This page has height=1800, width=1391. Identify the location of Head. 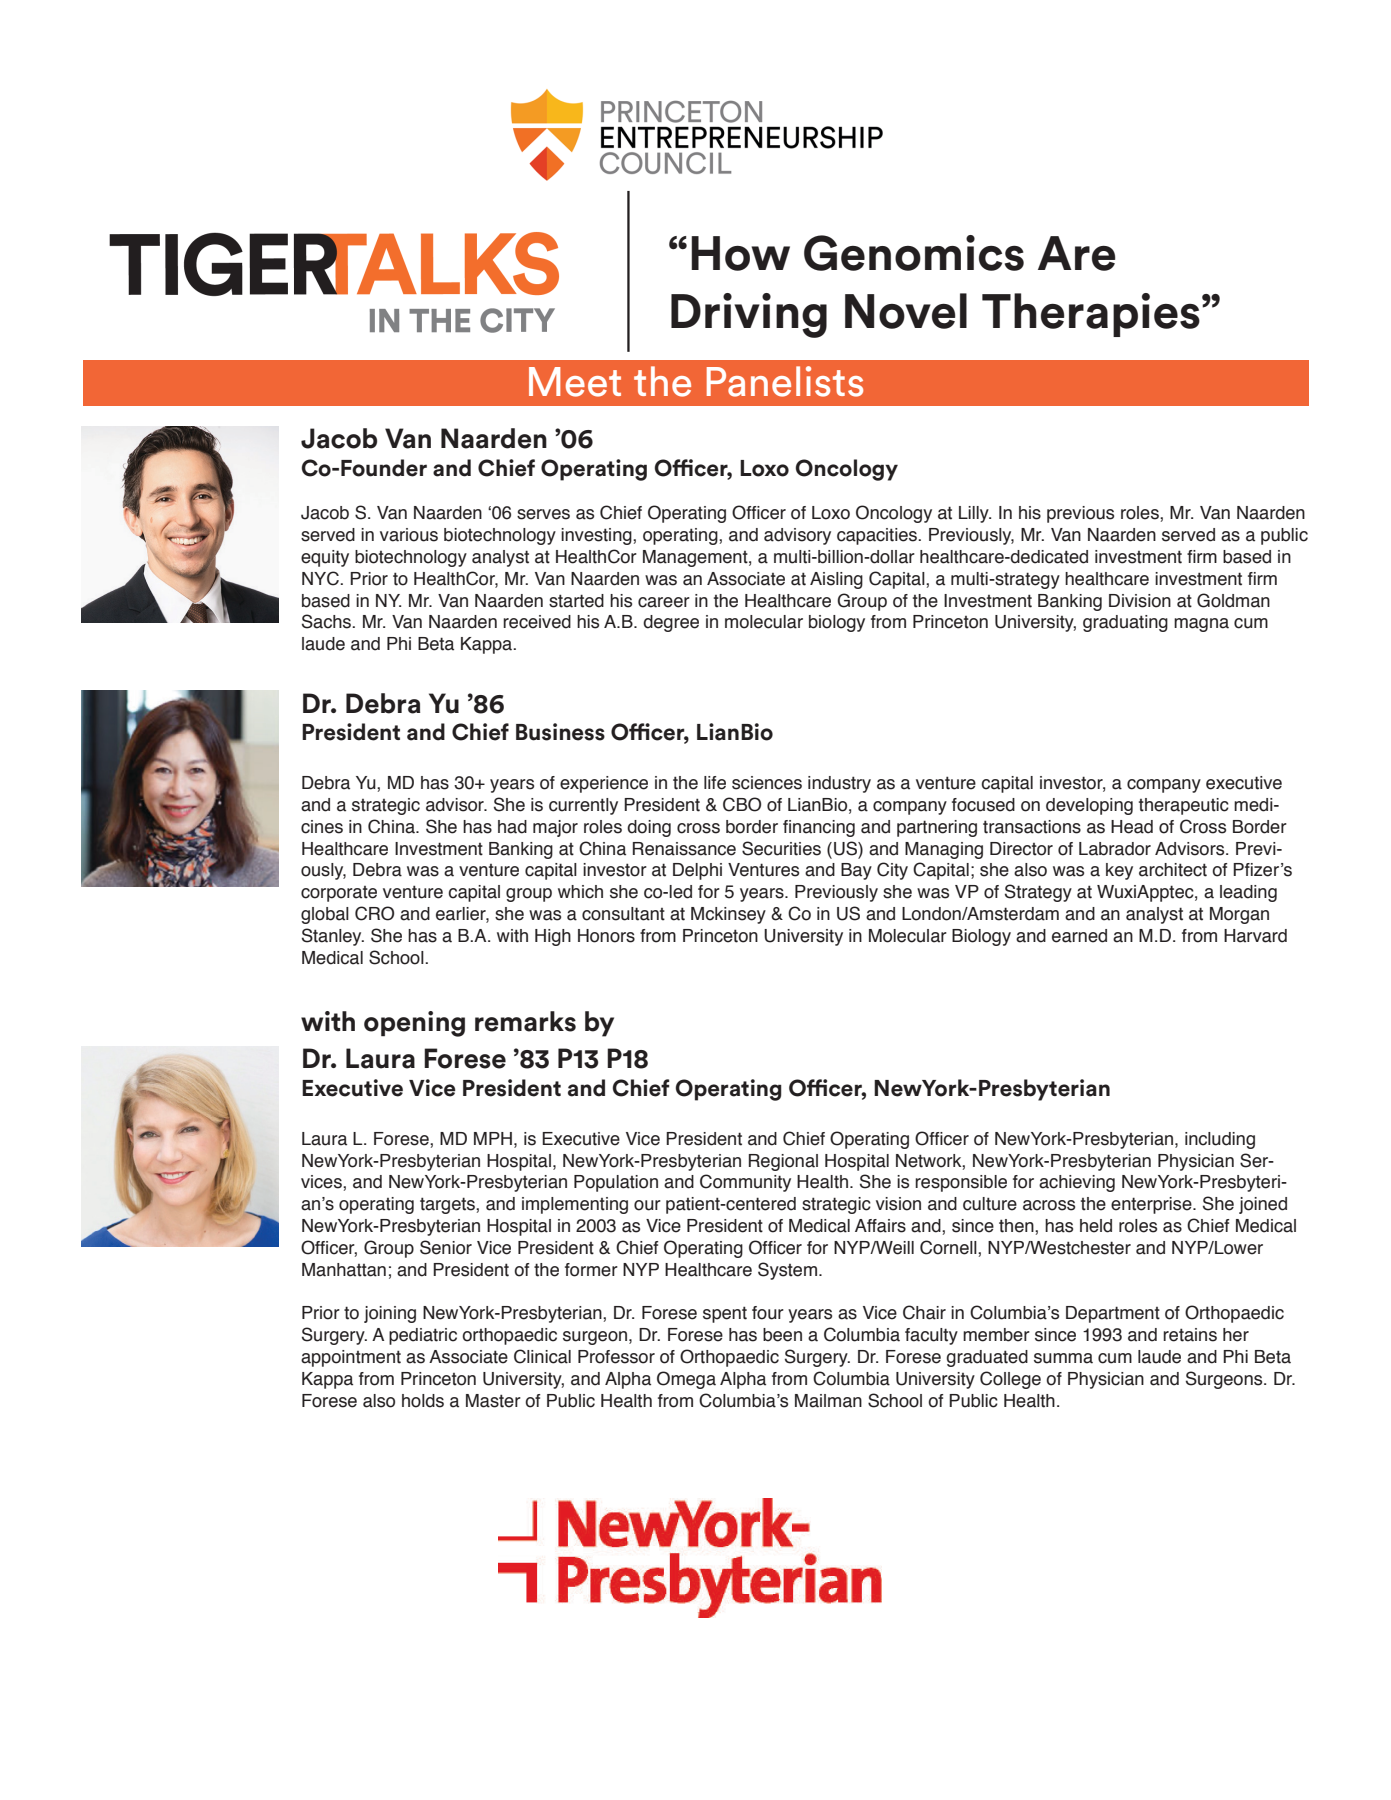
(1132, 827).
